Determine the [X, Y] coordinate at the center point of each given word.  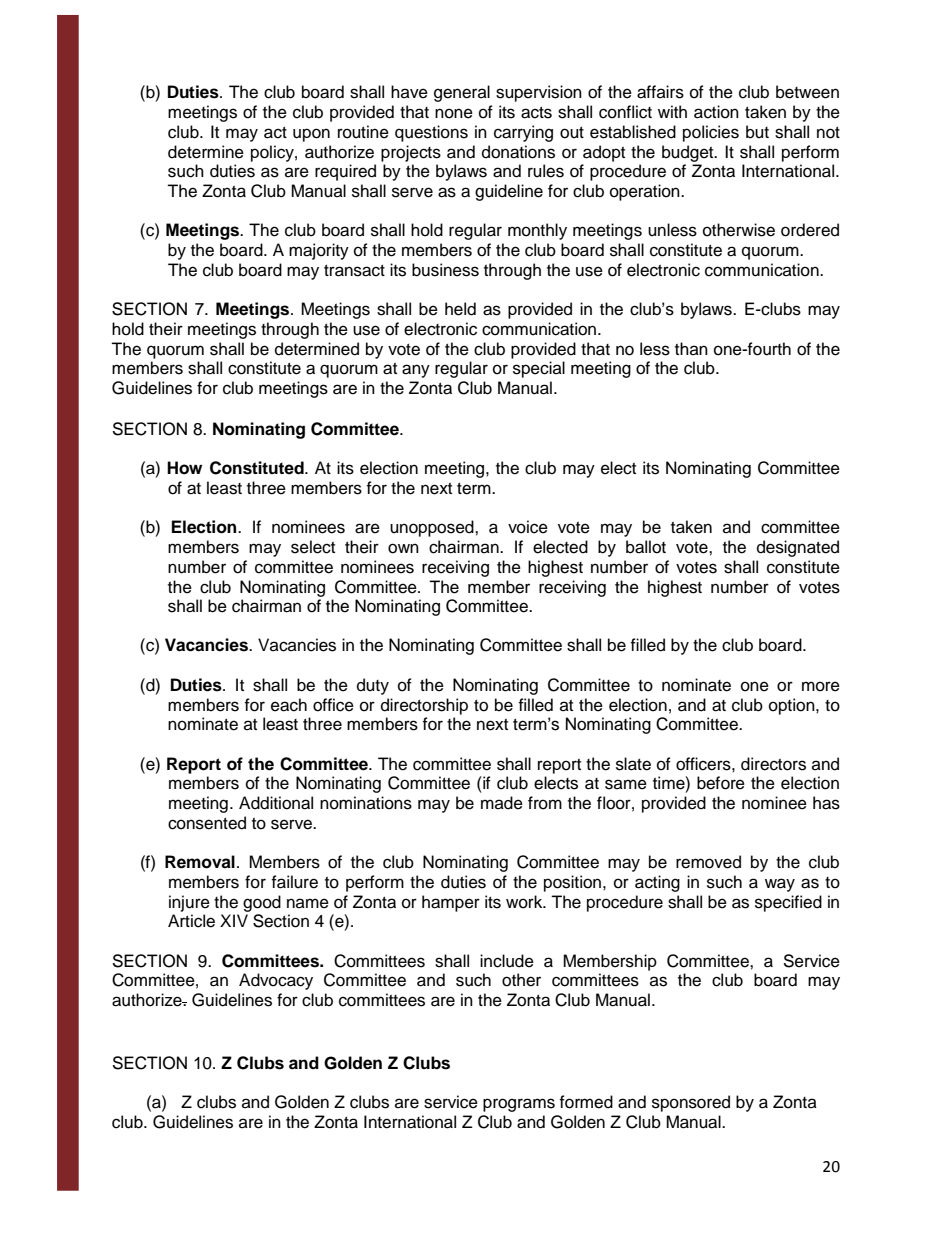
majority [319, 251]
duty [373, 686]
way [780, 885]
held [460, 309]
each [289, 705]
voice [528, 527]
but [757, 132]
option [793, 706]
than [691, 348]
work [525, 902]
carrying [523, 133]
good [262, 903]
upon [311, 135]
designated [798, 548]
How [184, 468]
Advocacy [276, 981]
